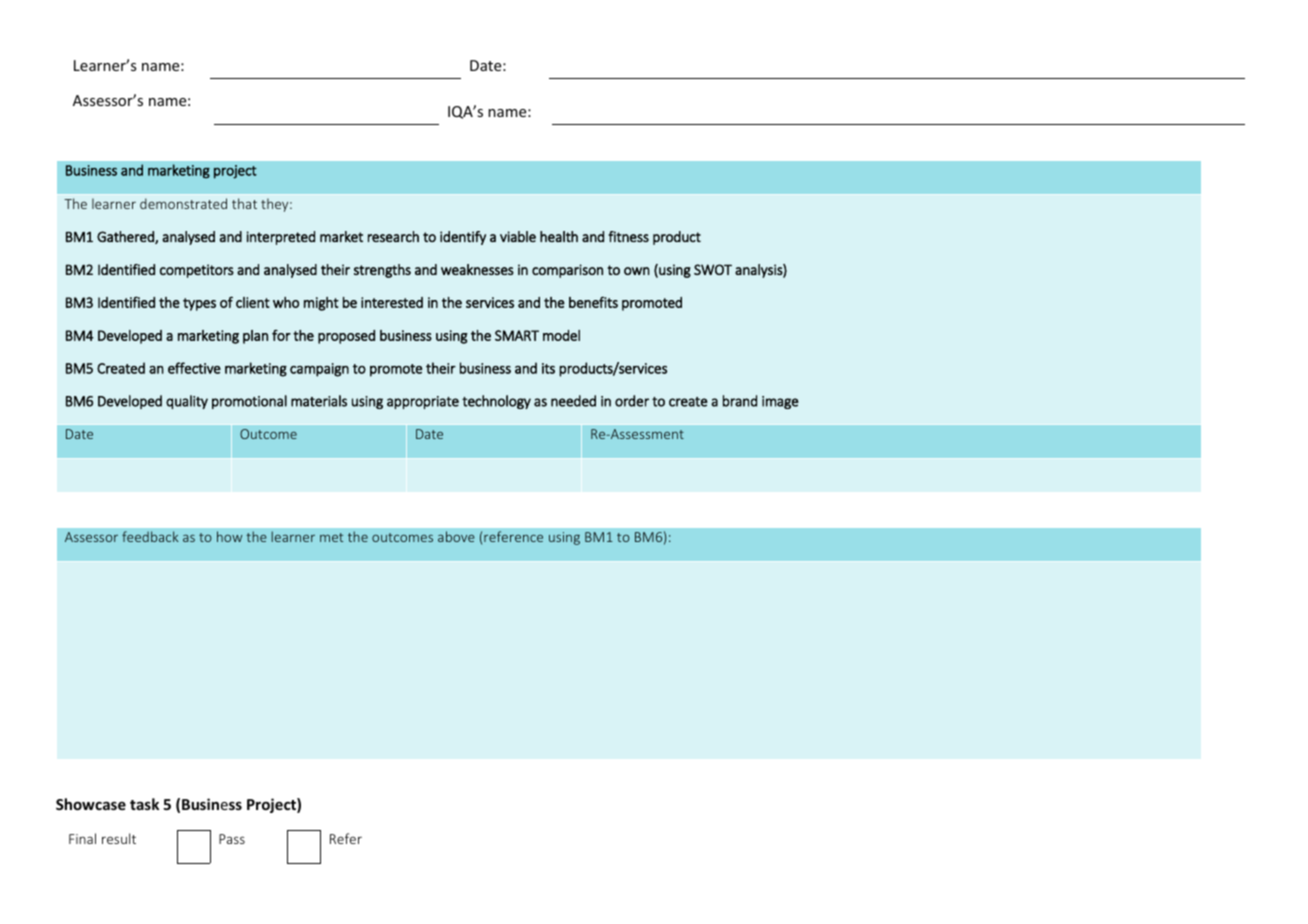  I want to click on proposed, so click(346, 337).
